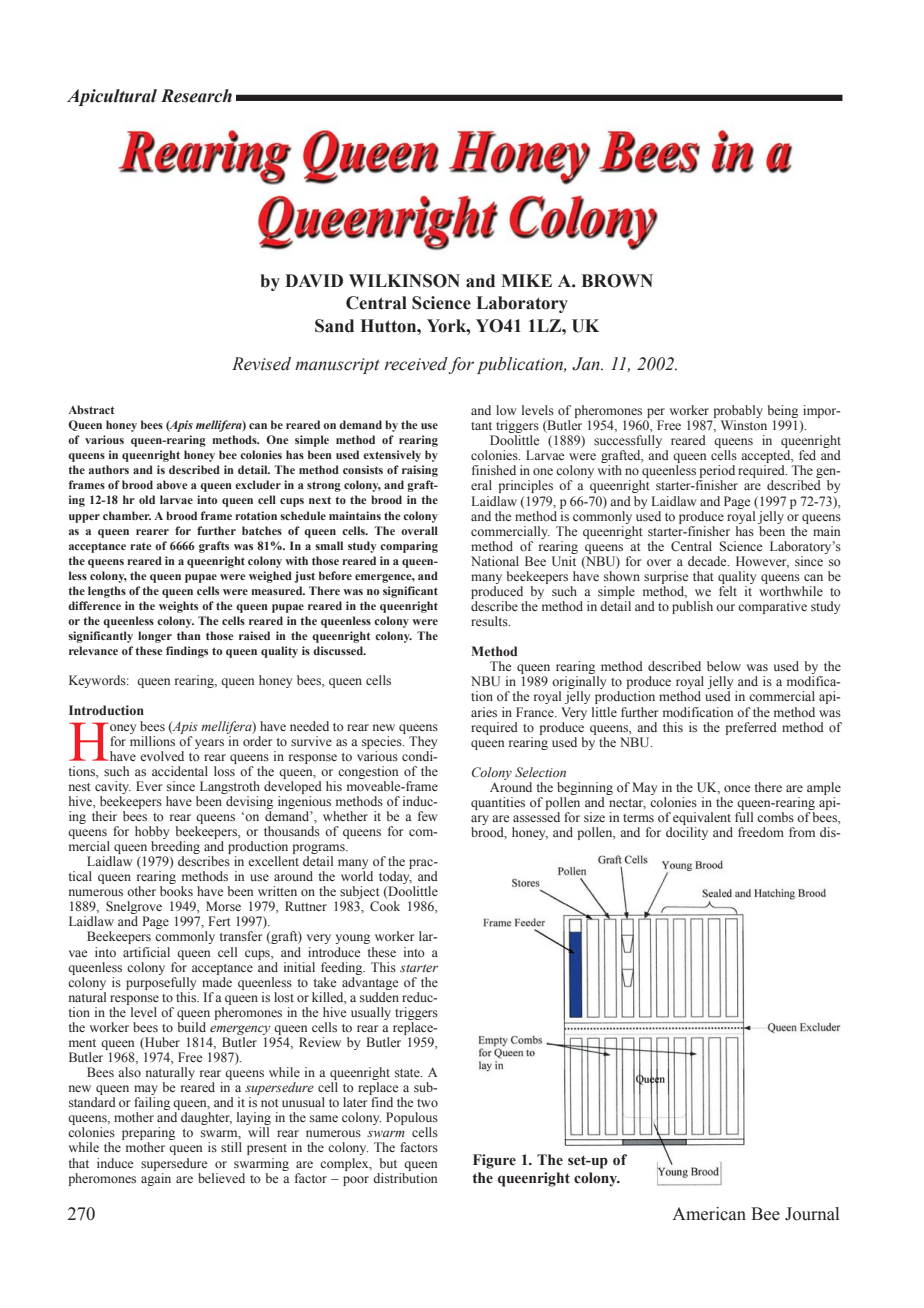 The width and height of the screenshot is (924, 1308). Describe the element at coordinates (155, 637) in the screenshot. I see `longer` at that location.
